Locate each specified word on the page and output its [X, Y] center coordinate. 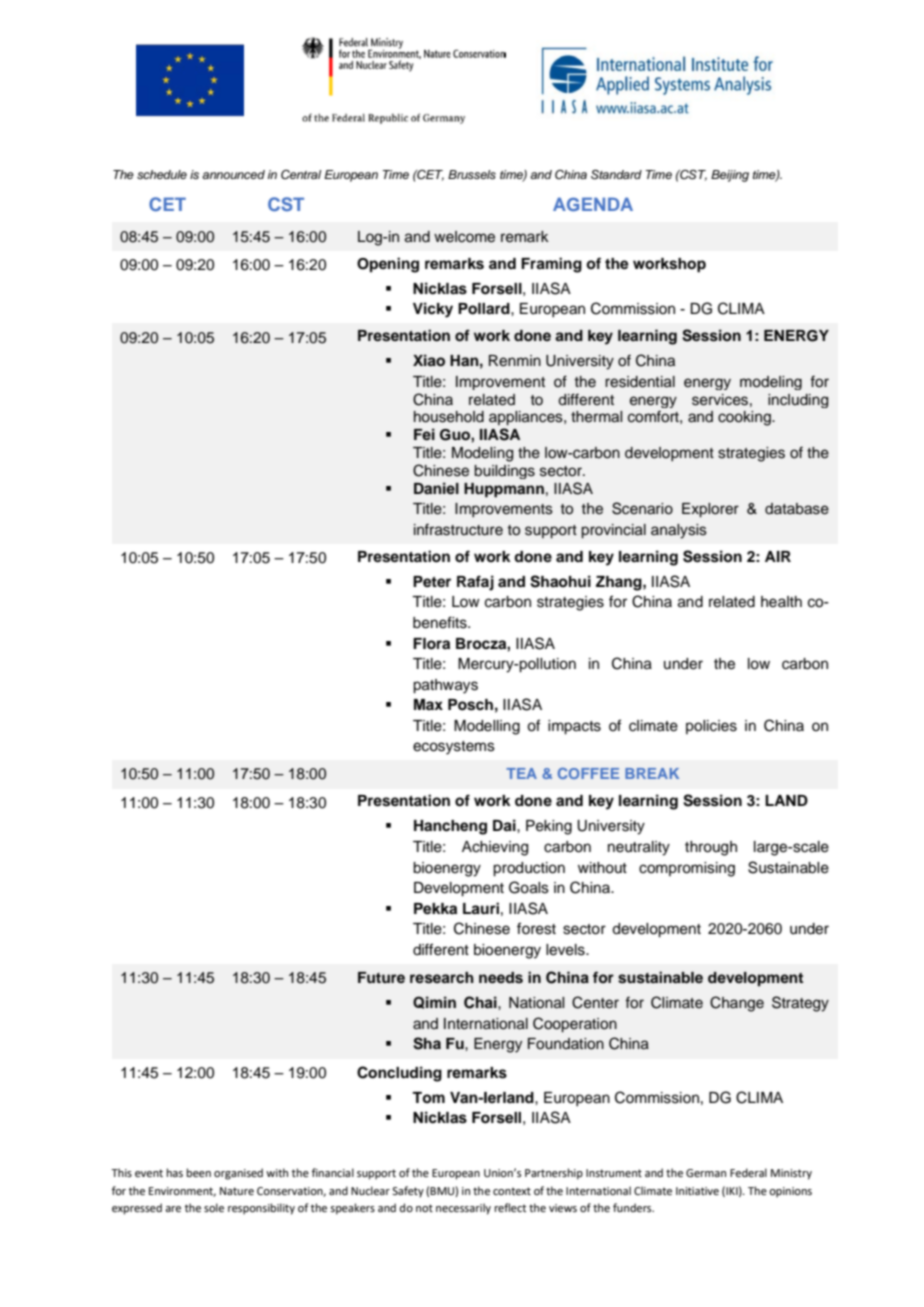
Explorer [710, 510]
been [199, 1172]
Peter [432, 582]
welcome [464, 237]
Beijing [730, 176]
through [711, 848]
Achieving [495, 848]
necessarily [463, 1209]
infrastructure [458, 529]
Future [381, 977]
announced [233, 174]
